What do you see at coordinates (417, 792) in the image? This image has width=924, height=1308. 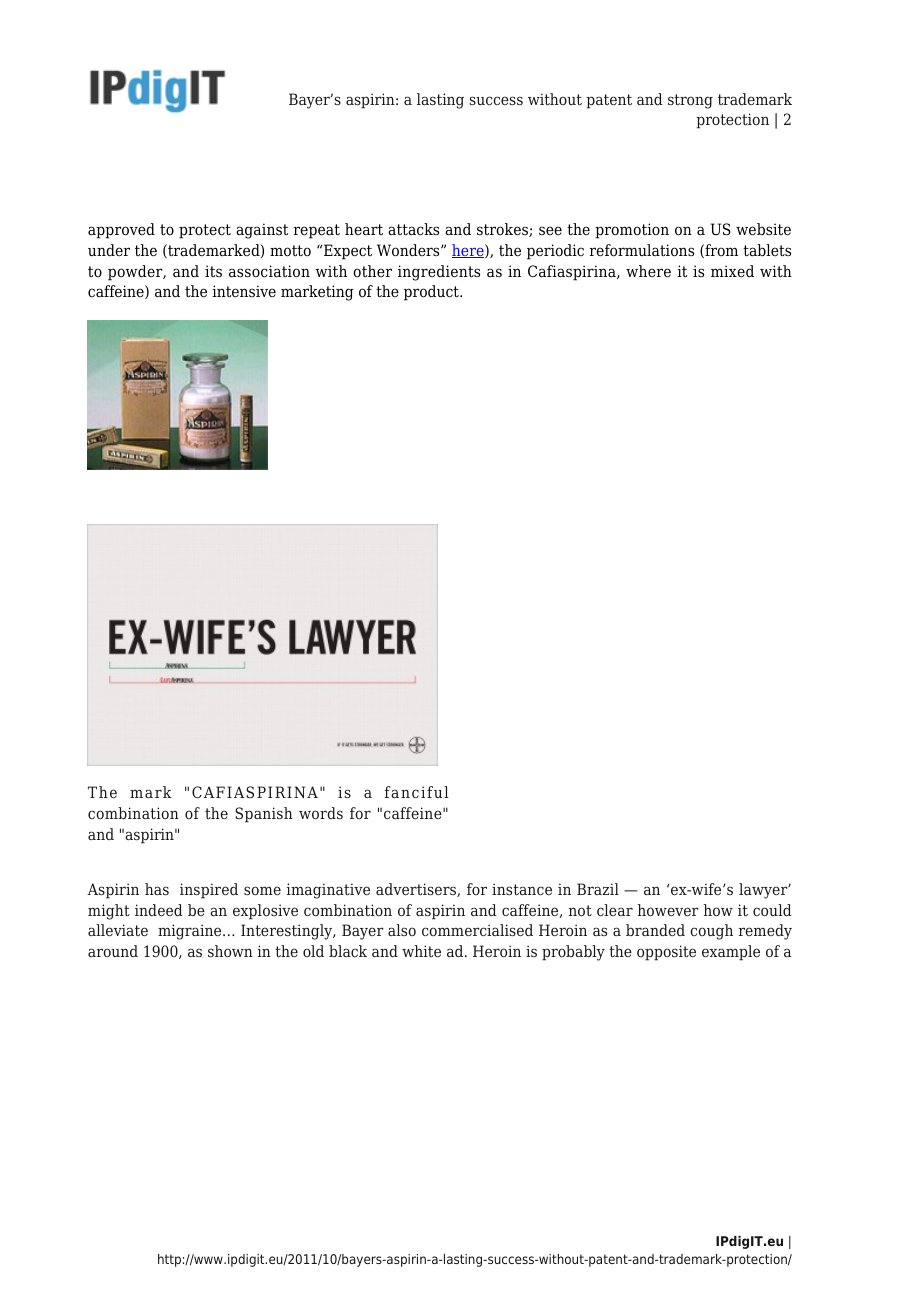 I see `fanciful` at bounding box center [417, 792].
